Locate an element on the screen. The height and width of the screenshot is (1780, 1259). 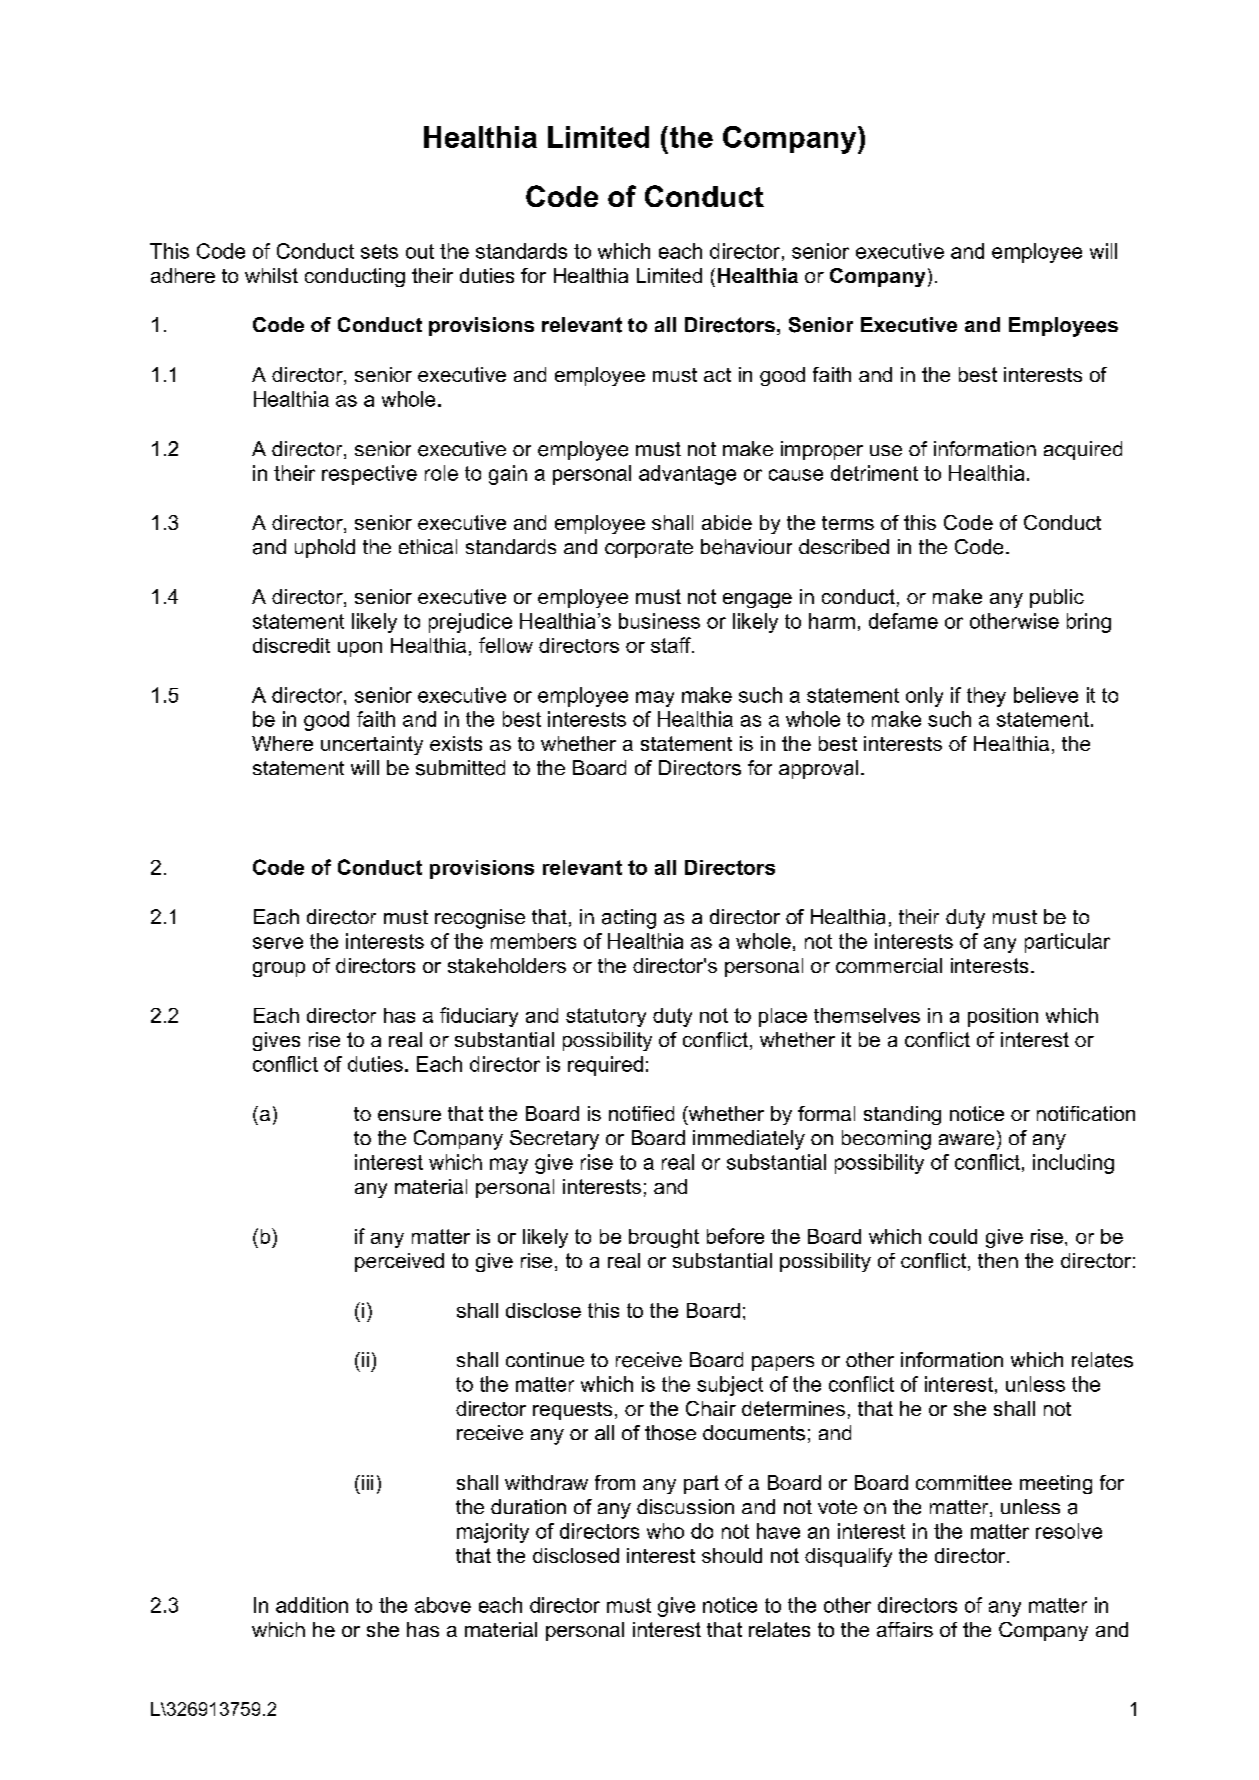
serve is located at coordinates (278, 943).
